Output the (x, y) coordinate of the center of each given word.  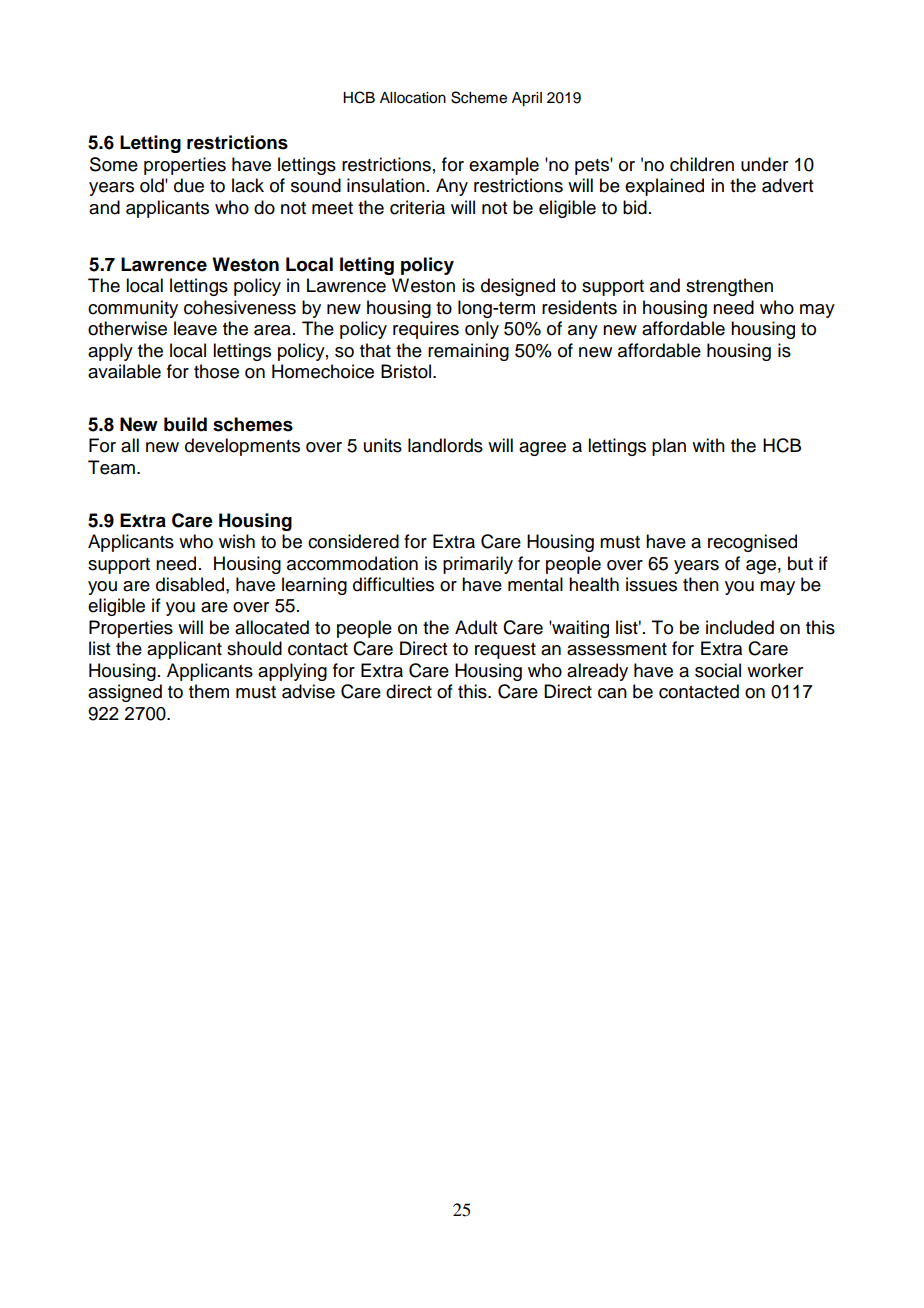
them (209, 691)
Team (111, 467)
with (708, 445)
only (482, 330)
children (702, 164)
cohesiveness (240, 307)
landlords (445, 445)
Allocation (413, 98)
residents (579, 307)
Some (114, 164)
